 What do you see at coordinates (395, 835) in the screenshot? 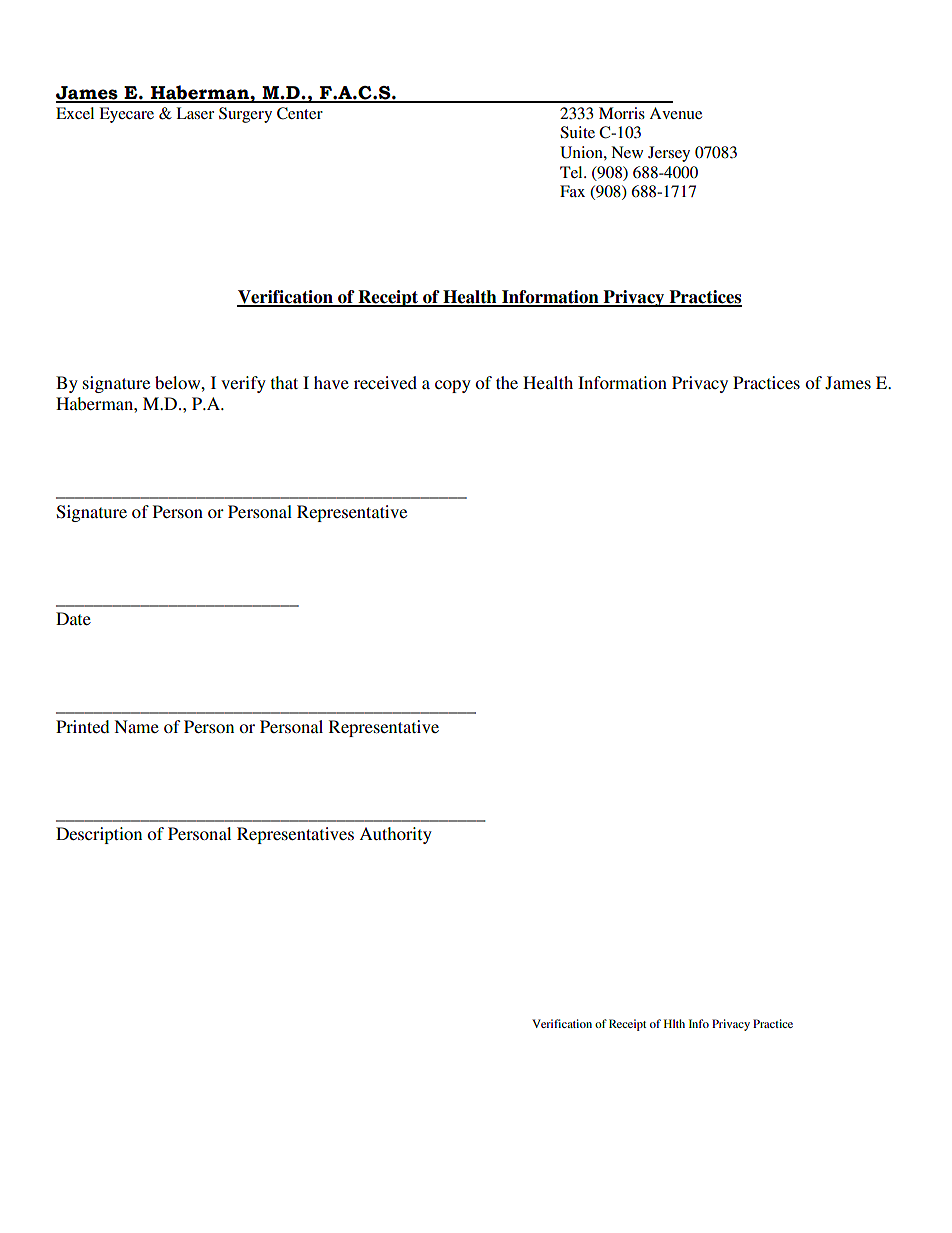
I see `Authority` at bounding box center [395, 835].
